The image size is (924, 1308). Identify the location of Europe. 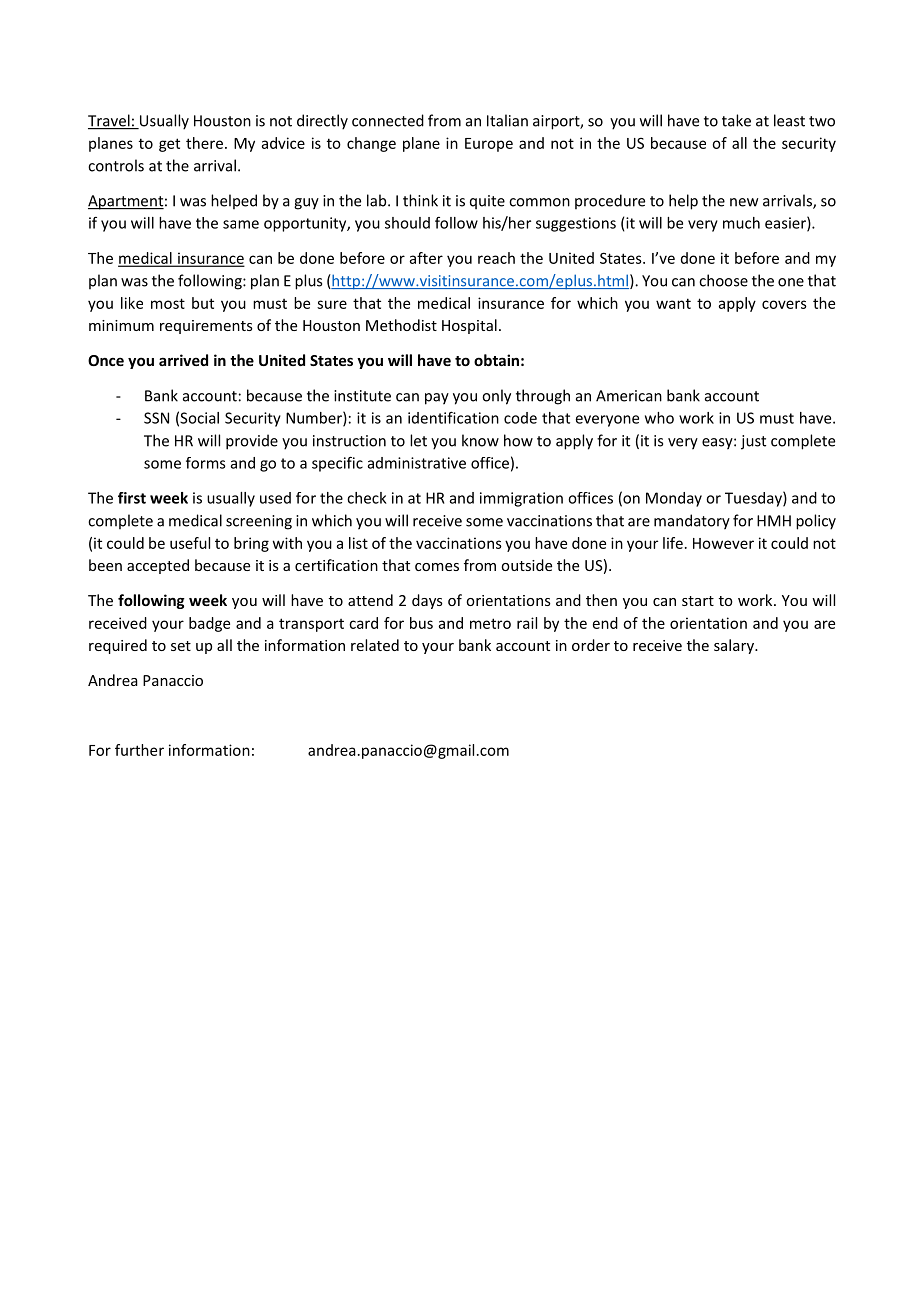
(489, 145).
